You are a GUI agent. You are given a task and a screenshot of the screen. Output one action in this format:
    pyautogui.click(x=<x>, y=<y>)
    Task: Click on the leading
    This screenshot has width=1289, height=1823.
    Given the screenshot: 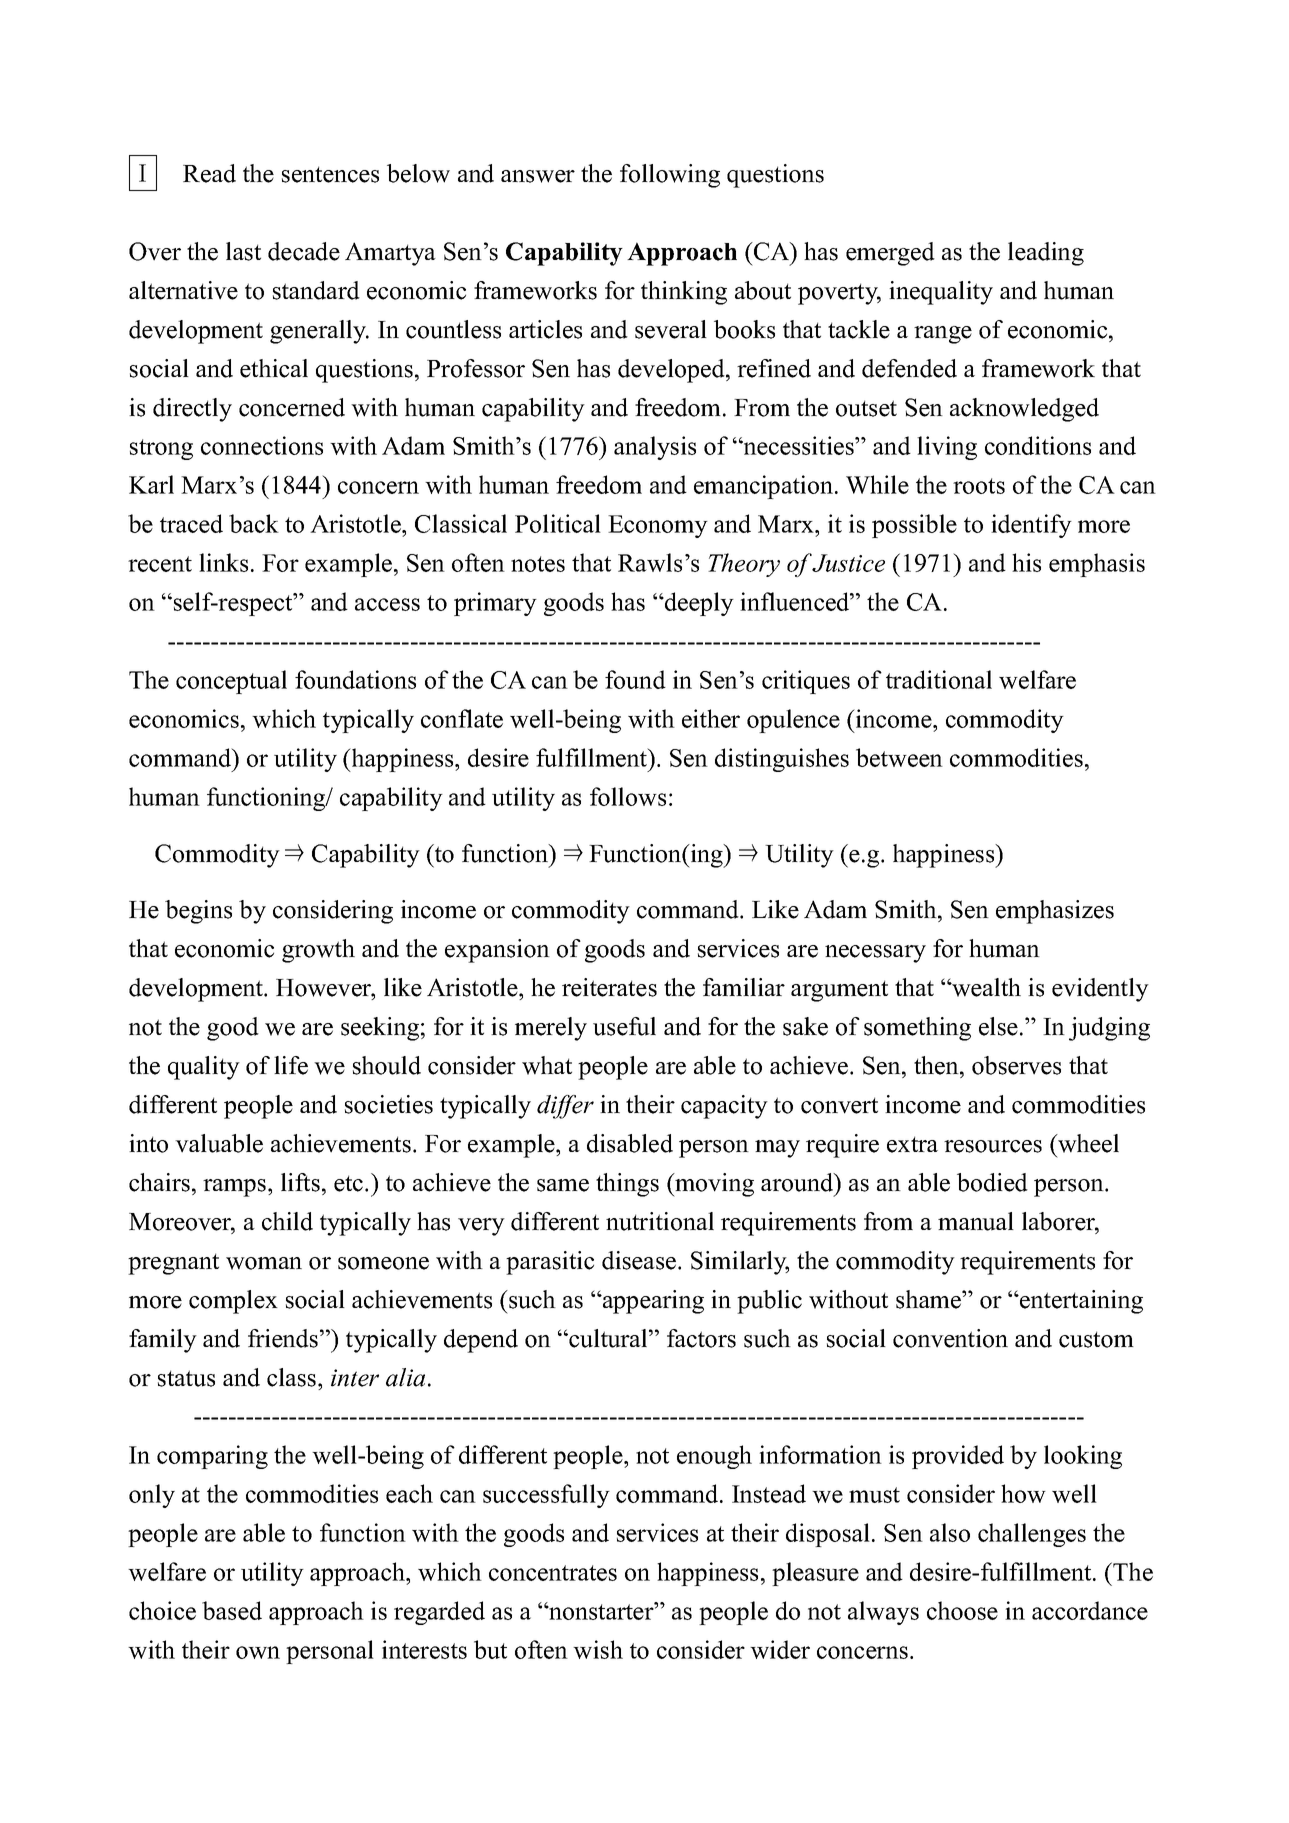 What is the action you would take?
    pyautogui.click(x=1046, y=254)
